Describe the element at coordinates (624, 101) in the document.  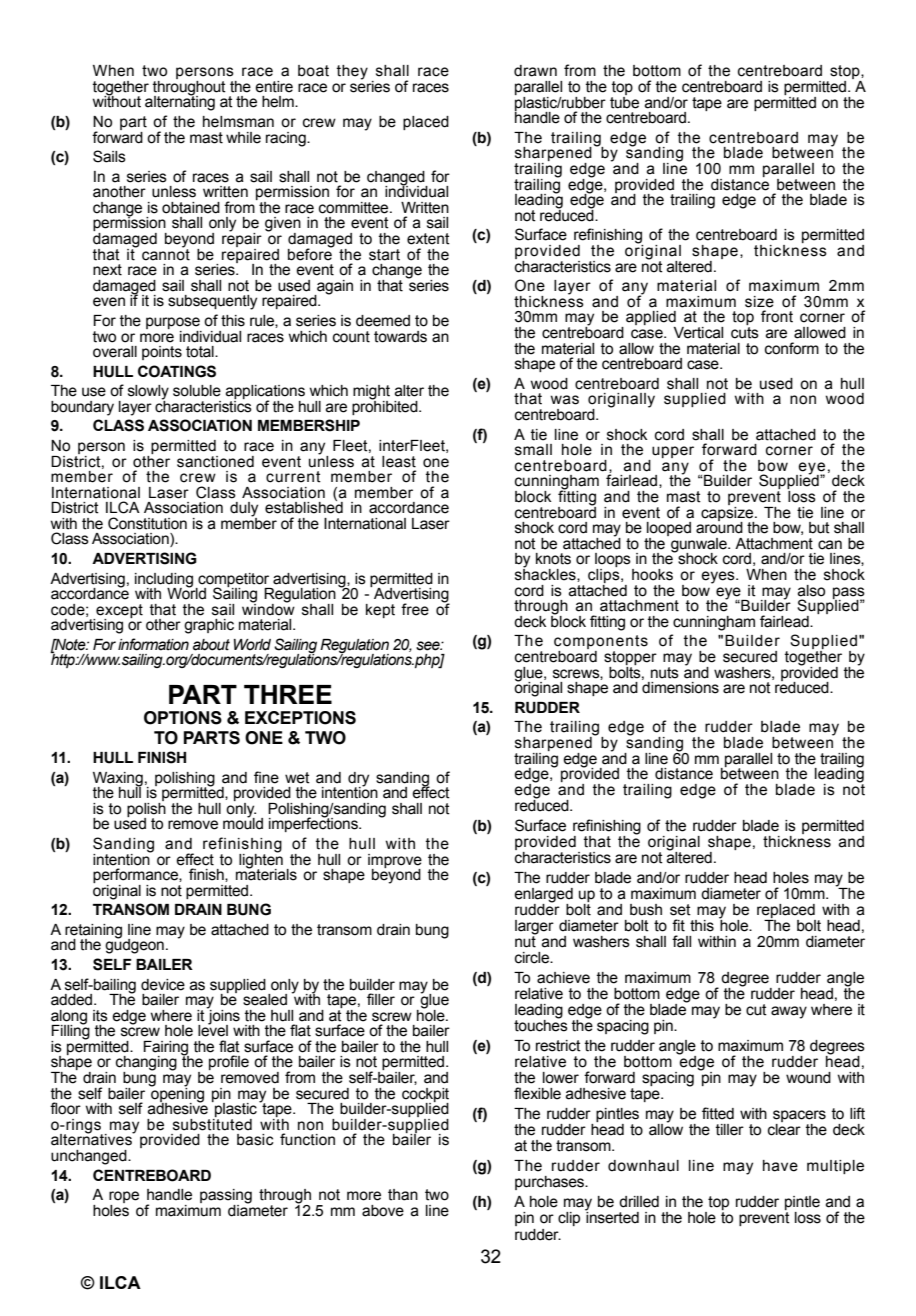
I see `tube` at that location.
